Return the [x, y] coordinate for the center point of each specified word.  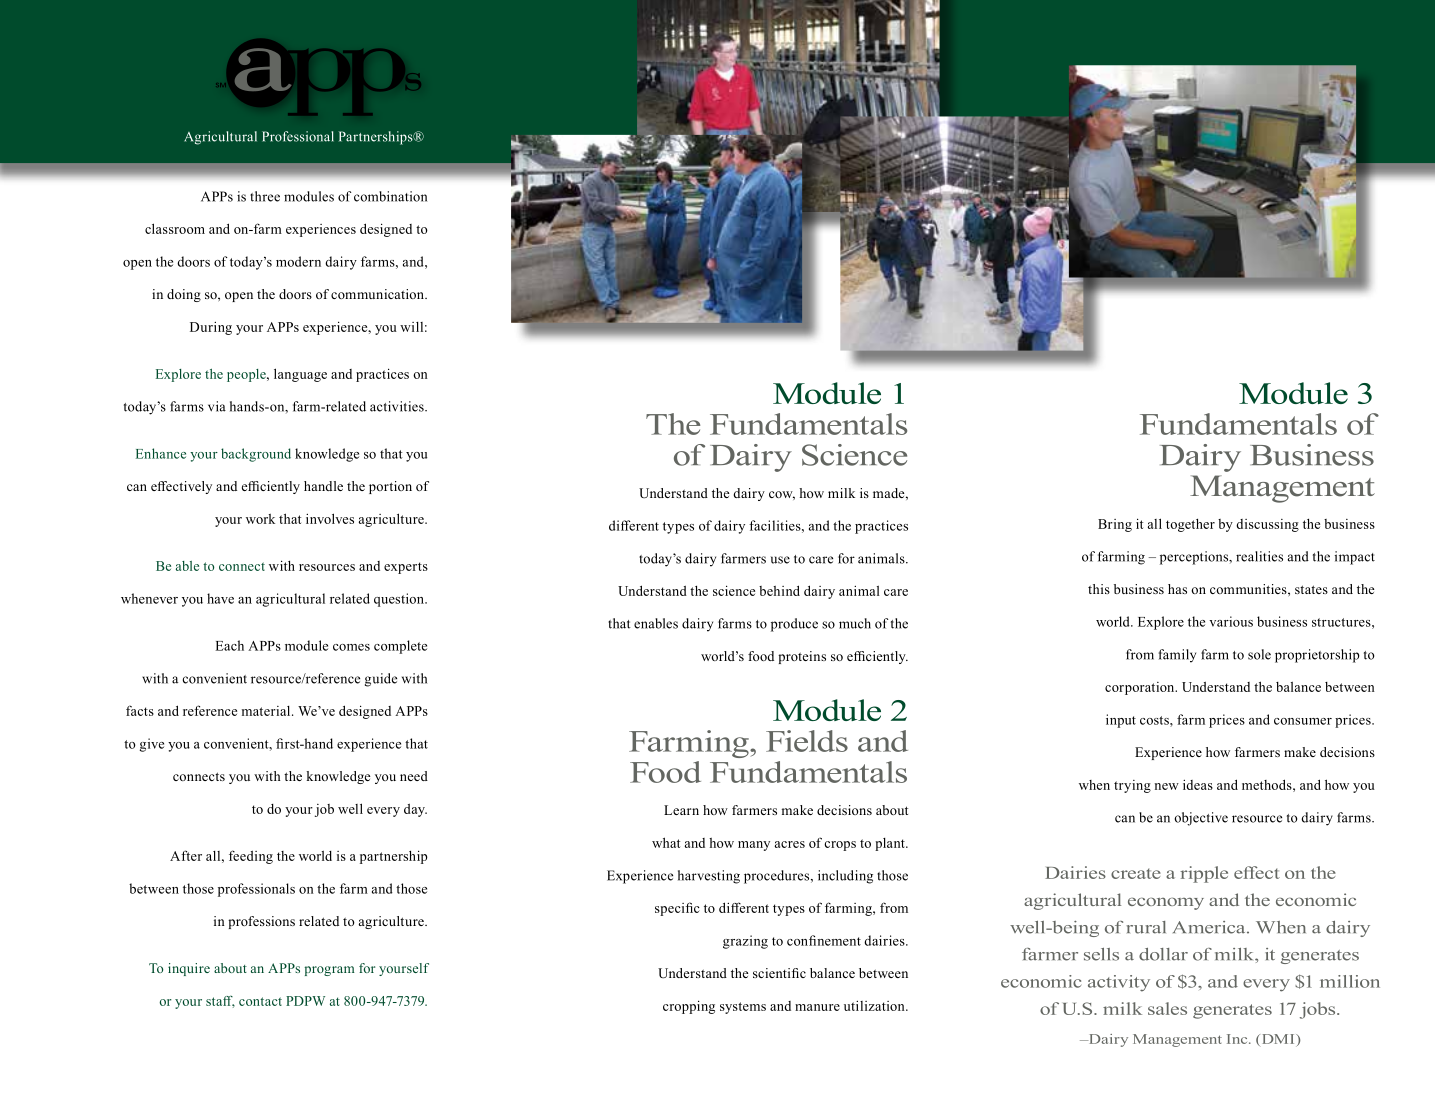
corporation [1141, 688]
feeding [251, 857]
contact [260, 1001]
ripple [1204, 874]
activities [398, 406]
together [1190, 525]
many [754, 846]
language [300, 375]
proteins [802, 657]
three [265, 196]
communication [378, 294]
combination [390, 196]
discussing [1267, 525]
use [780, 560]
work [260, 519]
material [267, 711]
